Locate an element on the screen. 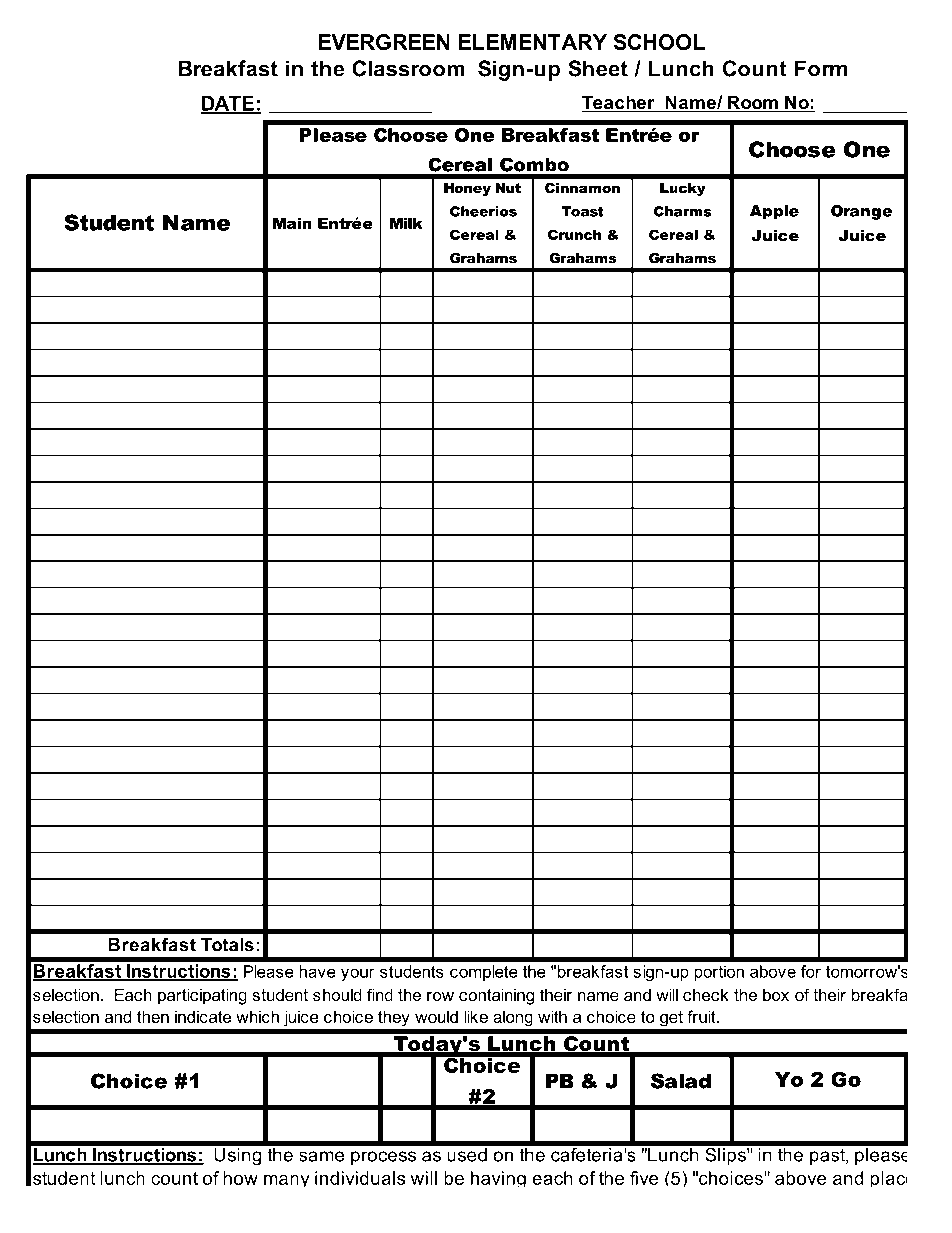 The image size is (952, 1233). complete is located at coordinates (484, 973).
